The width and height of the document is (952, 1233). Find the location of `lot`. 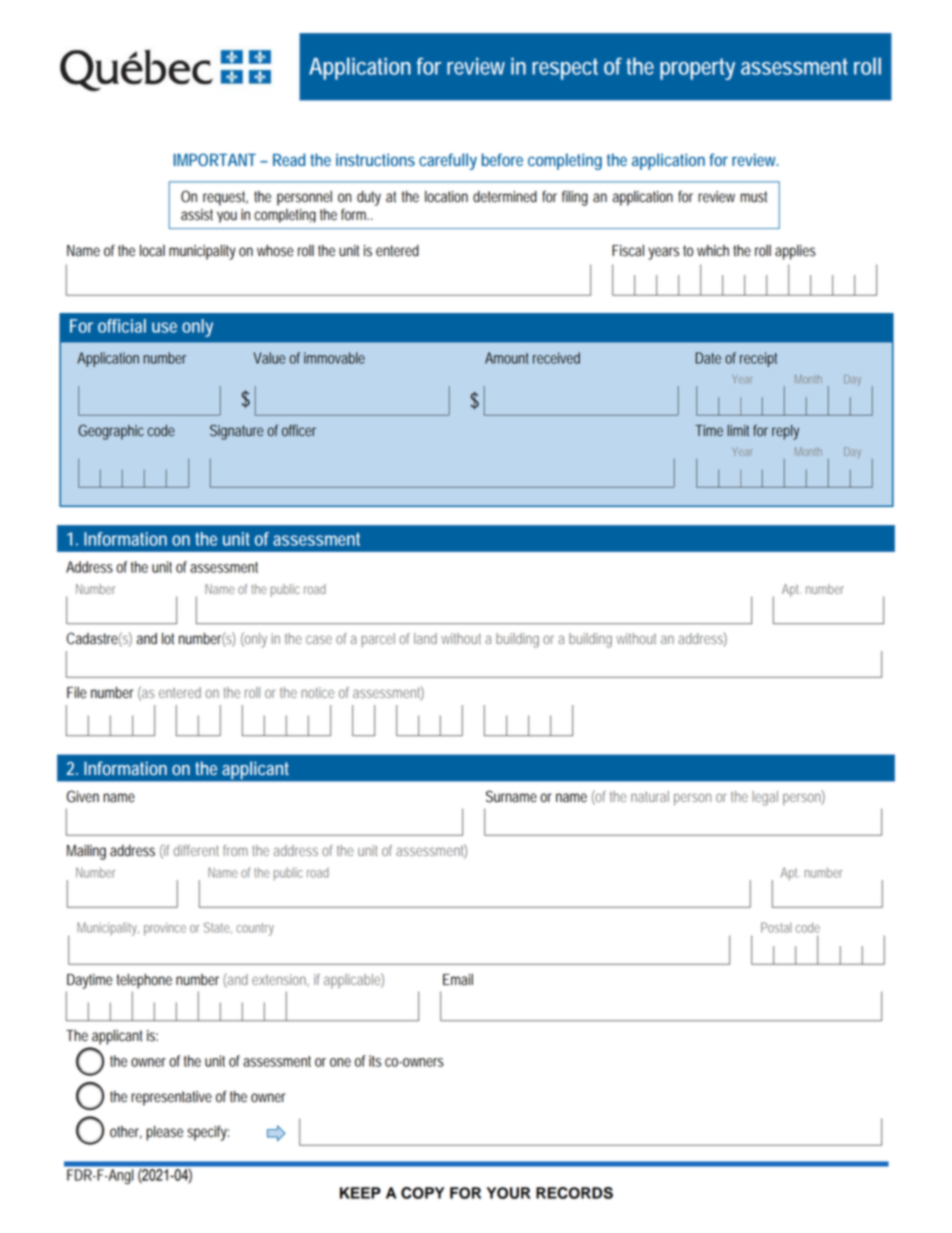

lot is located at coordinates (168, 639).
